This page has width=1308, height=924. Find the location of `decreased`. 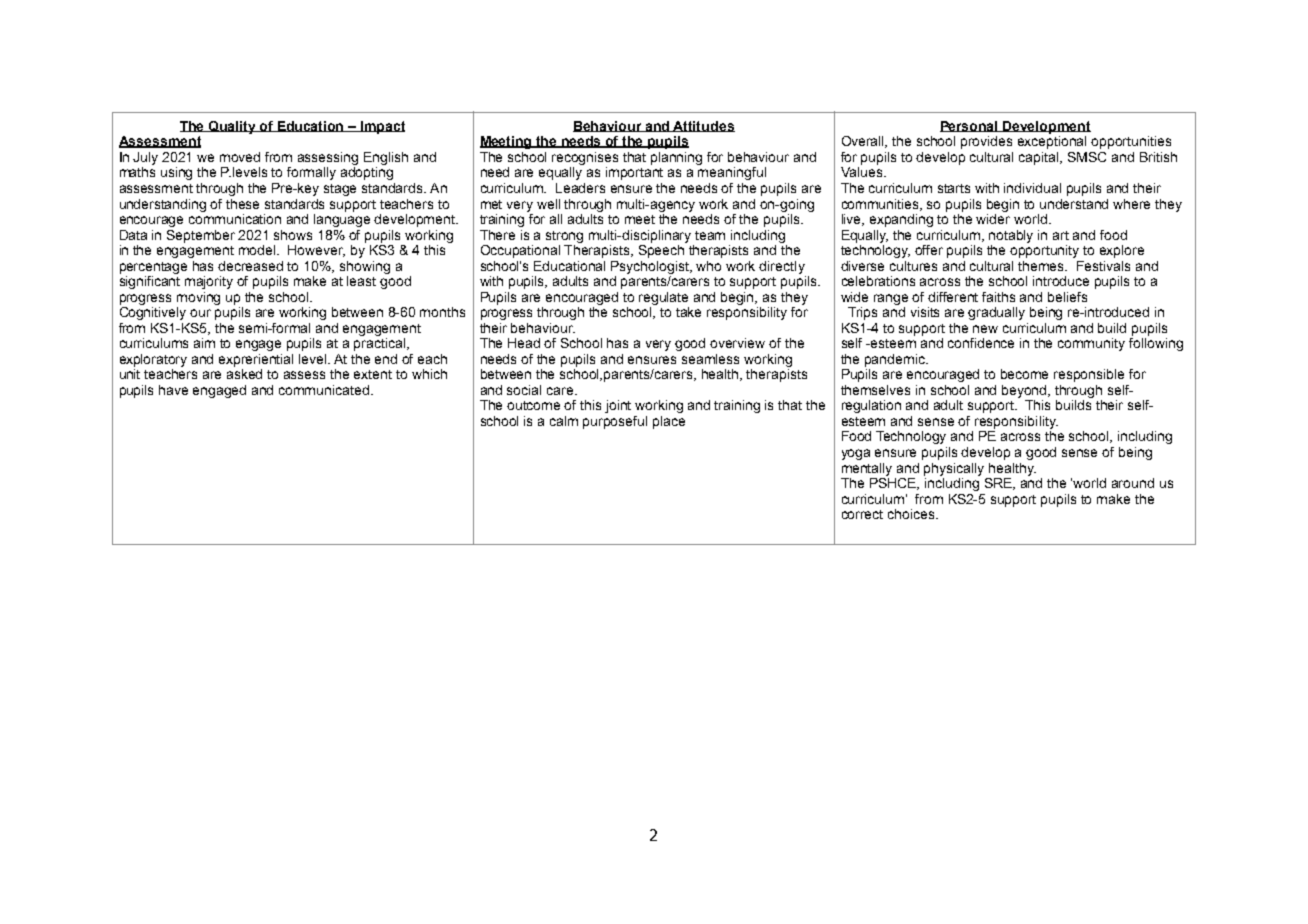

decreased is located at coordinates (250, 266).
